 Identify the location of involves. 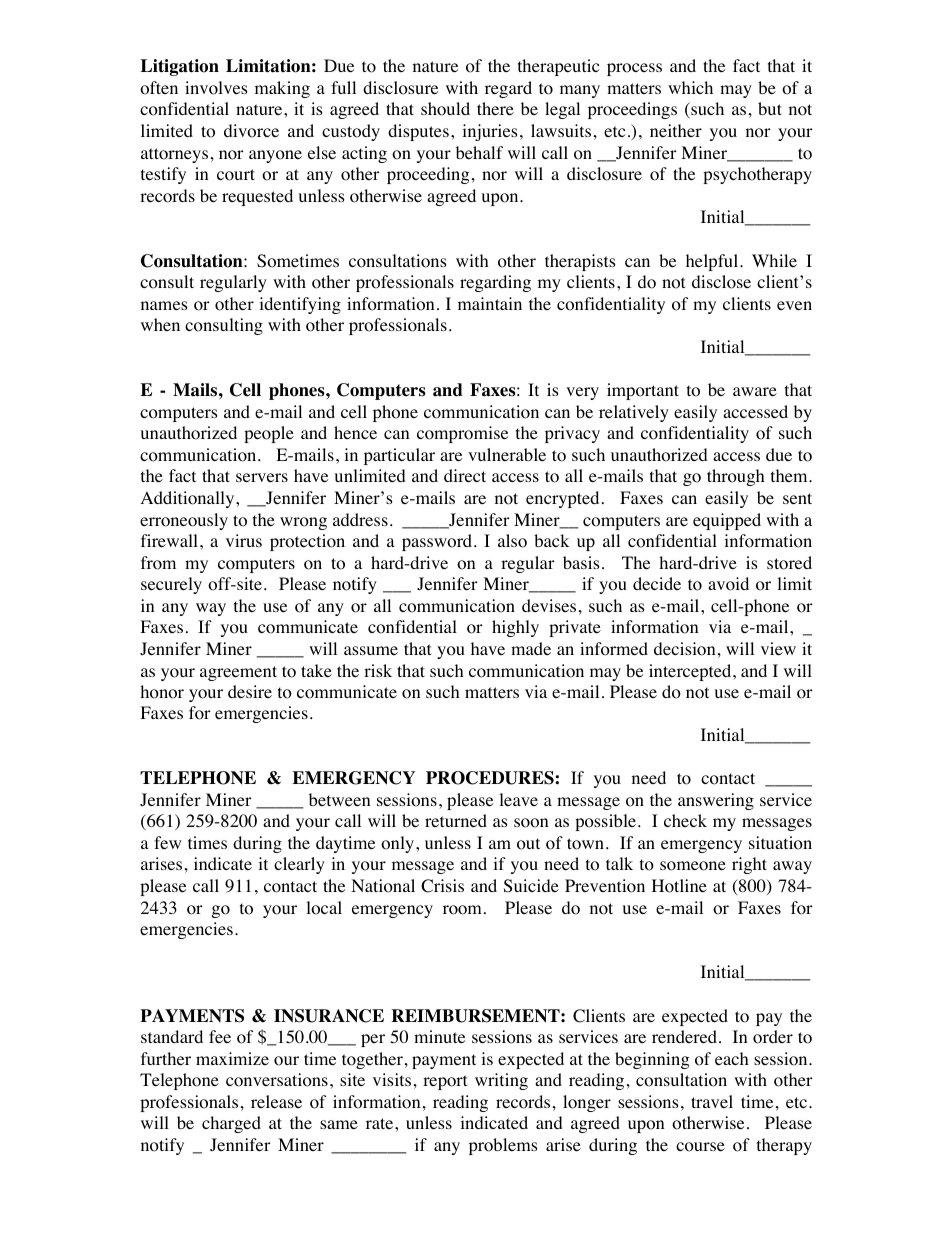
(216, 88).
